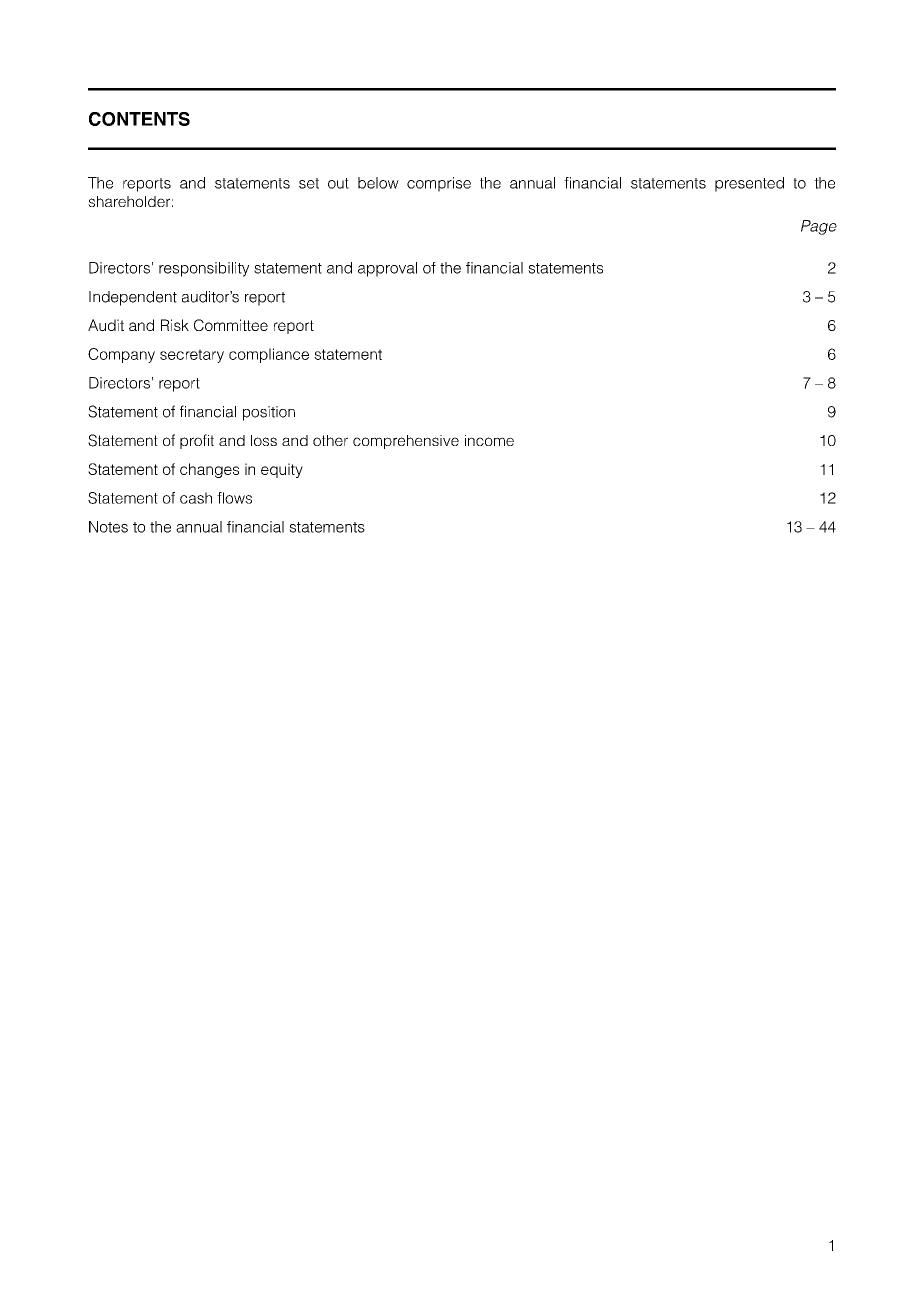 This screenshot has height=1308, width=924. I want to click on CONTENTS, so click(139, 119).
